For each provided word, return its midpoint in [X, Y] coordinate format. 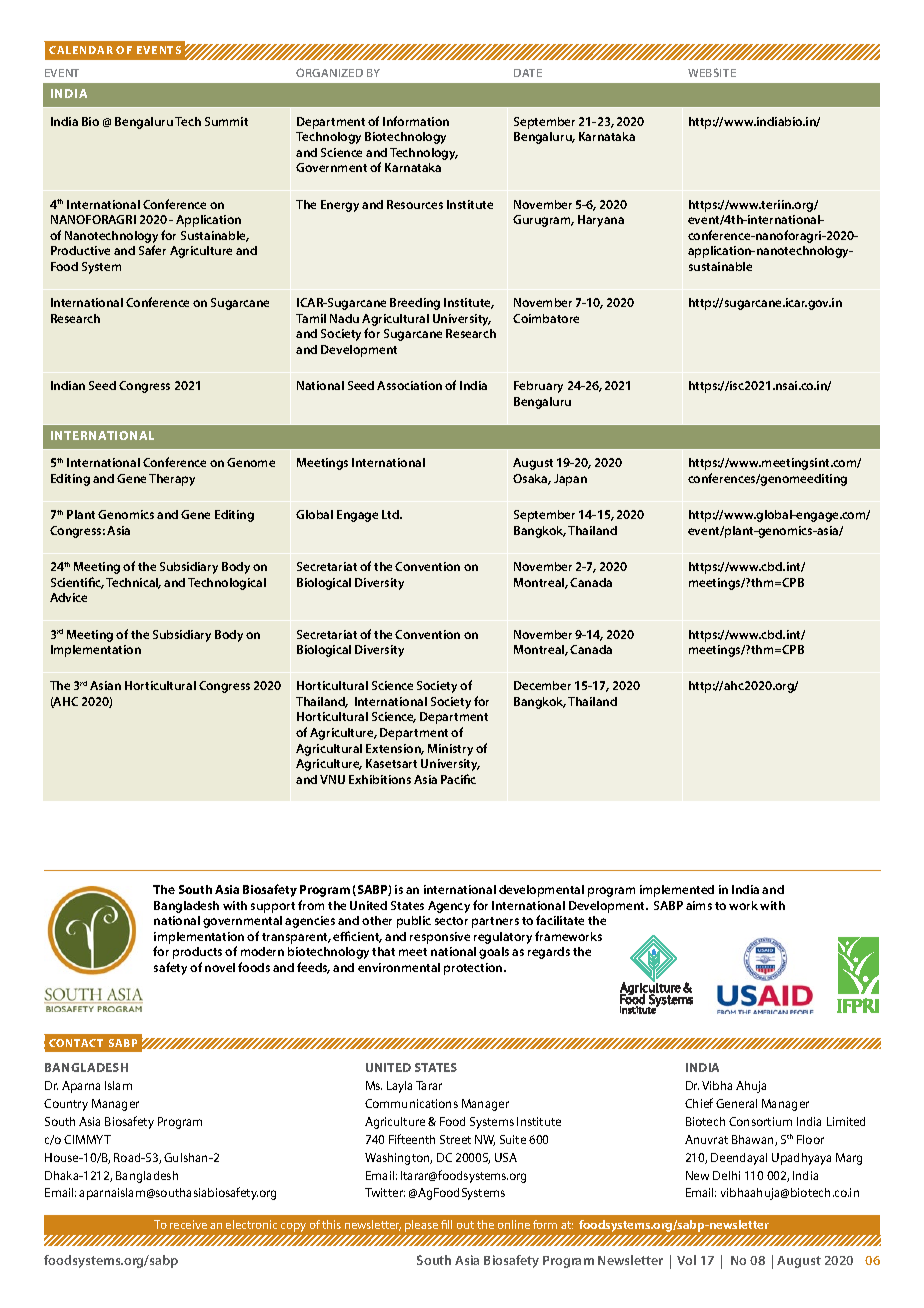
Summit [226, 121]
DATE [528, 73]
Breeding [415, 304]
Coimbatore [546, 318]
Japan [570, 480]
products [197, 953]
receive [188, 1224]
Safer [152, 250]
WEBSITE [712, 72]
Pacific [458, 779]
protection [474, 969]
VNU [332, 779]
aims [699, 905]
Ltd [392, 514]
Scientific [77, 583]
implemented [677, 891]
